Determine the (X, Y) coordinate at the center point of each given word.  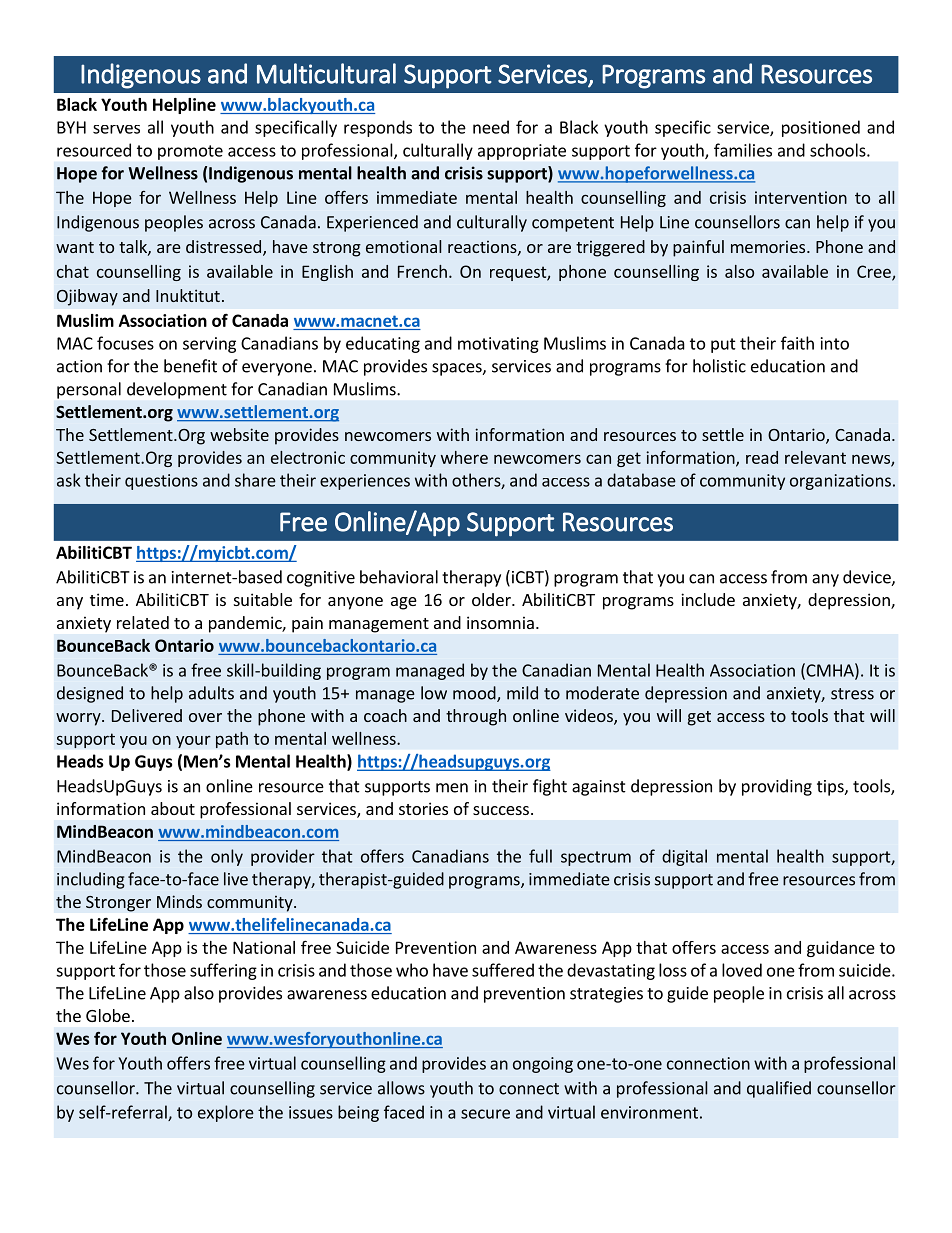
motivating (498, 345)
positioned (821, 128)
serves (116, 129)
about (173, 808)
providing (777, 787)
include (708, 599)
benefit (190, 366)
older (492, 599)
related (143, 622)
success (501, 810)
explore (226, 1113)
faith (797, 343)
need (491, 127)
